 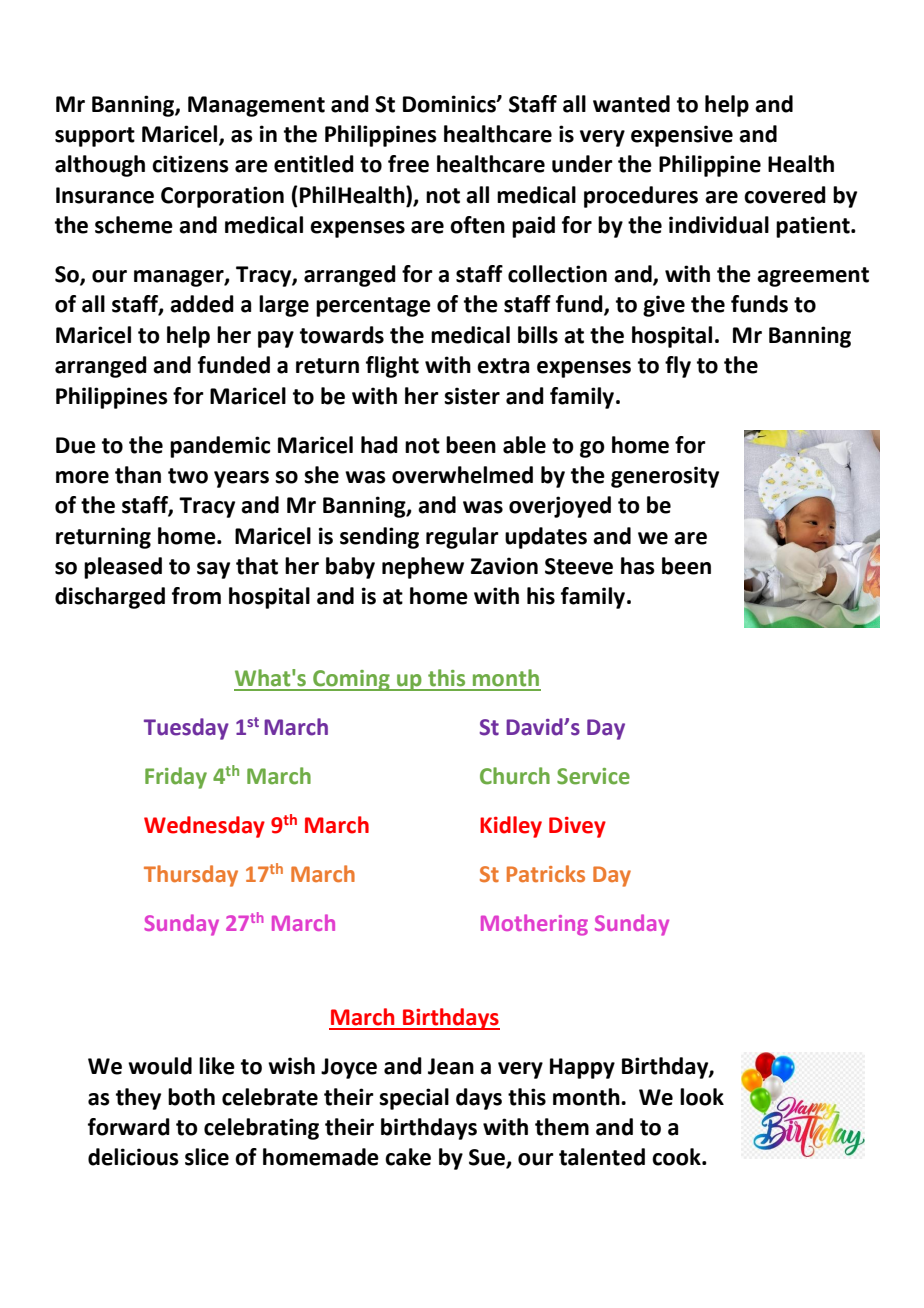 What do you see at coordinates (196, 596) in the screenshot?
I see `from` at bounding box center [196, 596].
